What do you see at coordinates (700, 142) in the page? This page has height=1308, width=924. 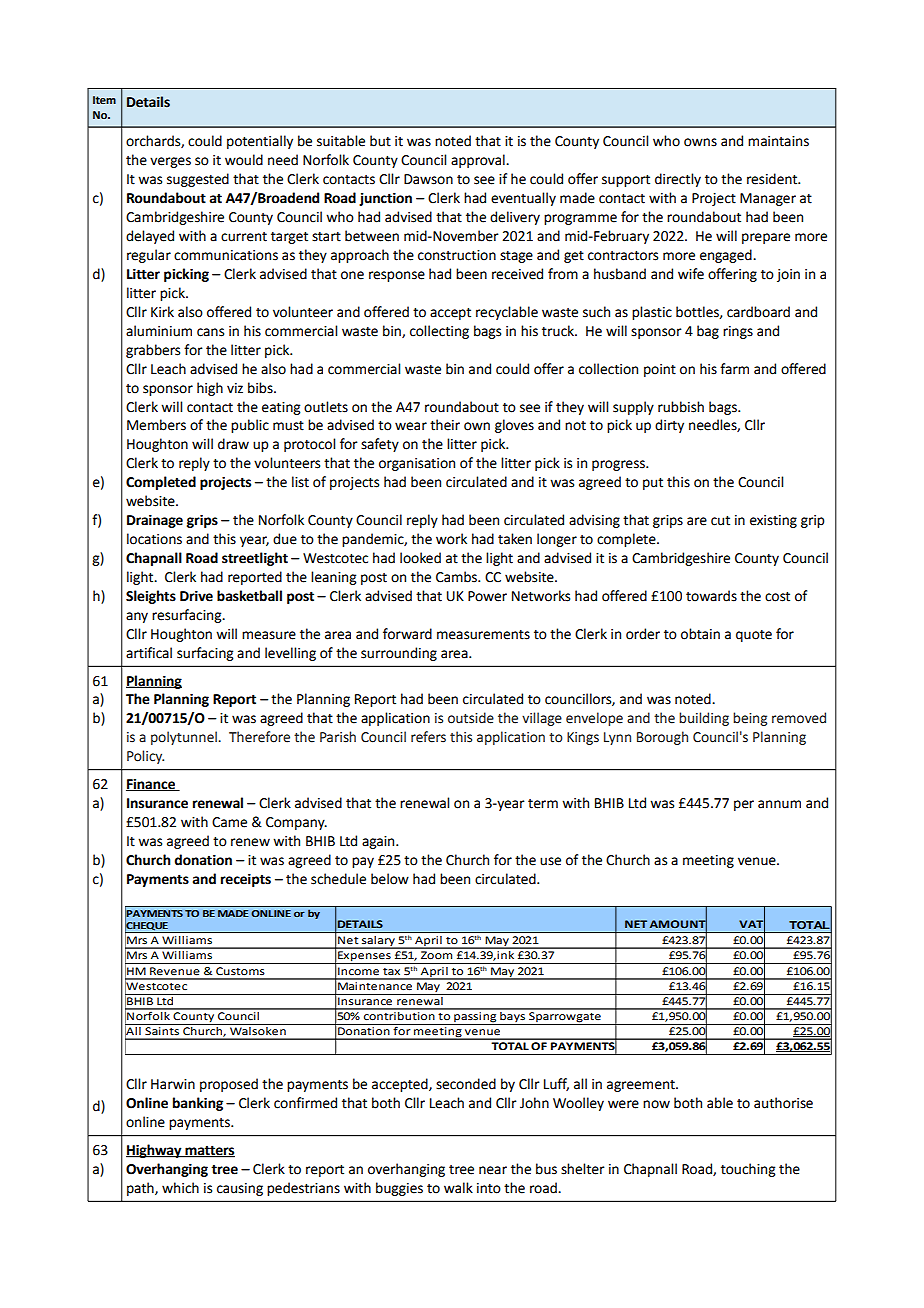 I see `owns` at bounding box center [700, 142].
